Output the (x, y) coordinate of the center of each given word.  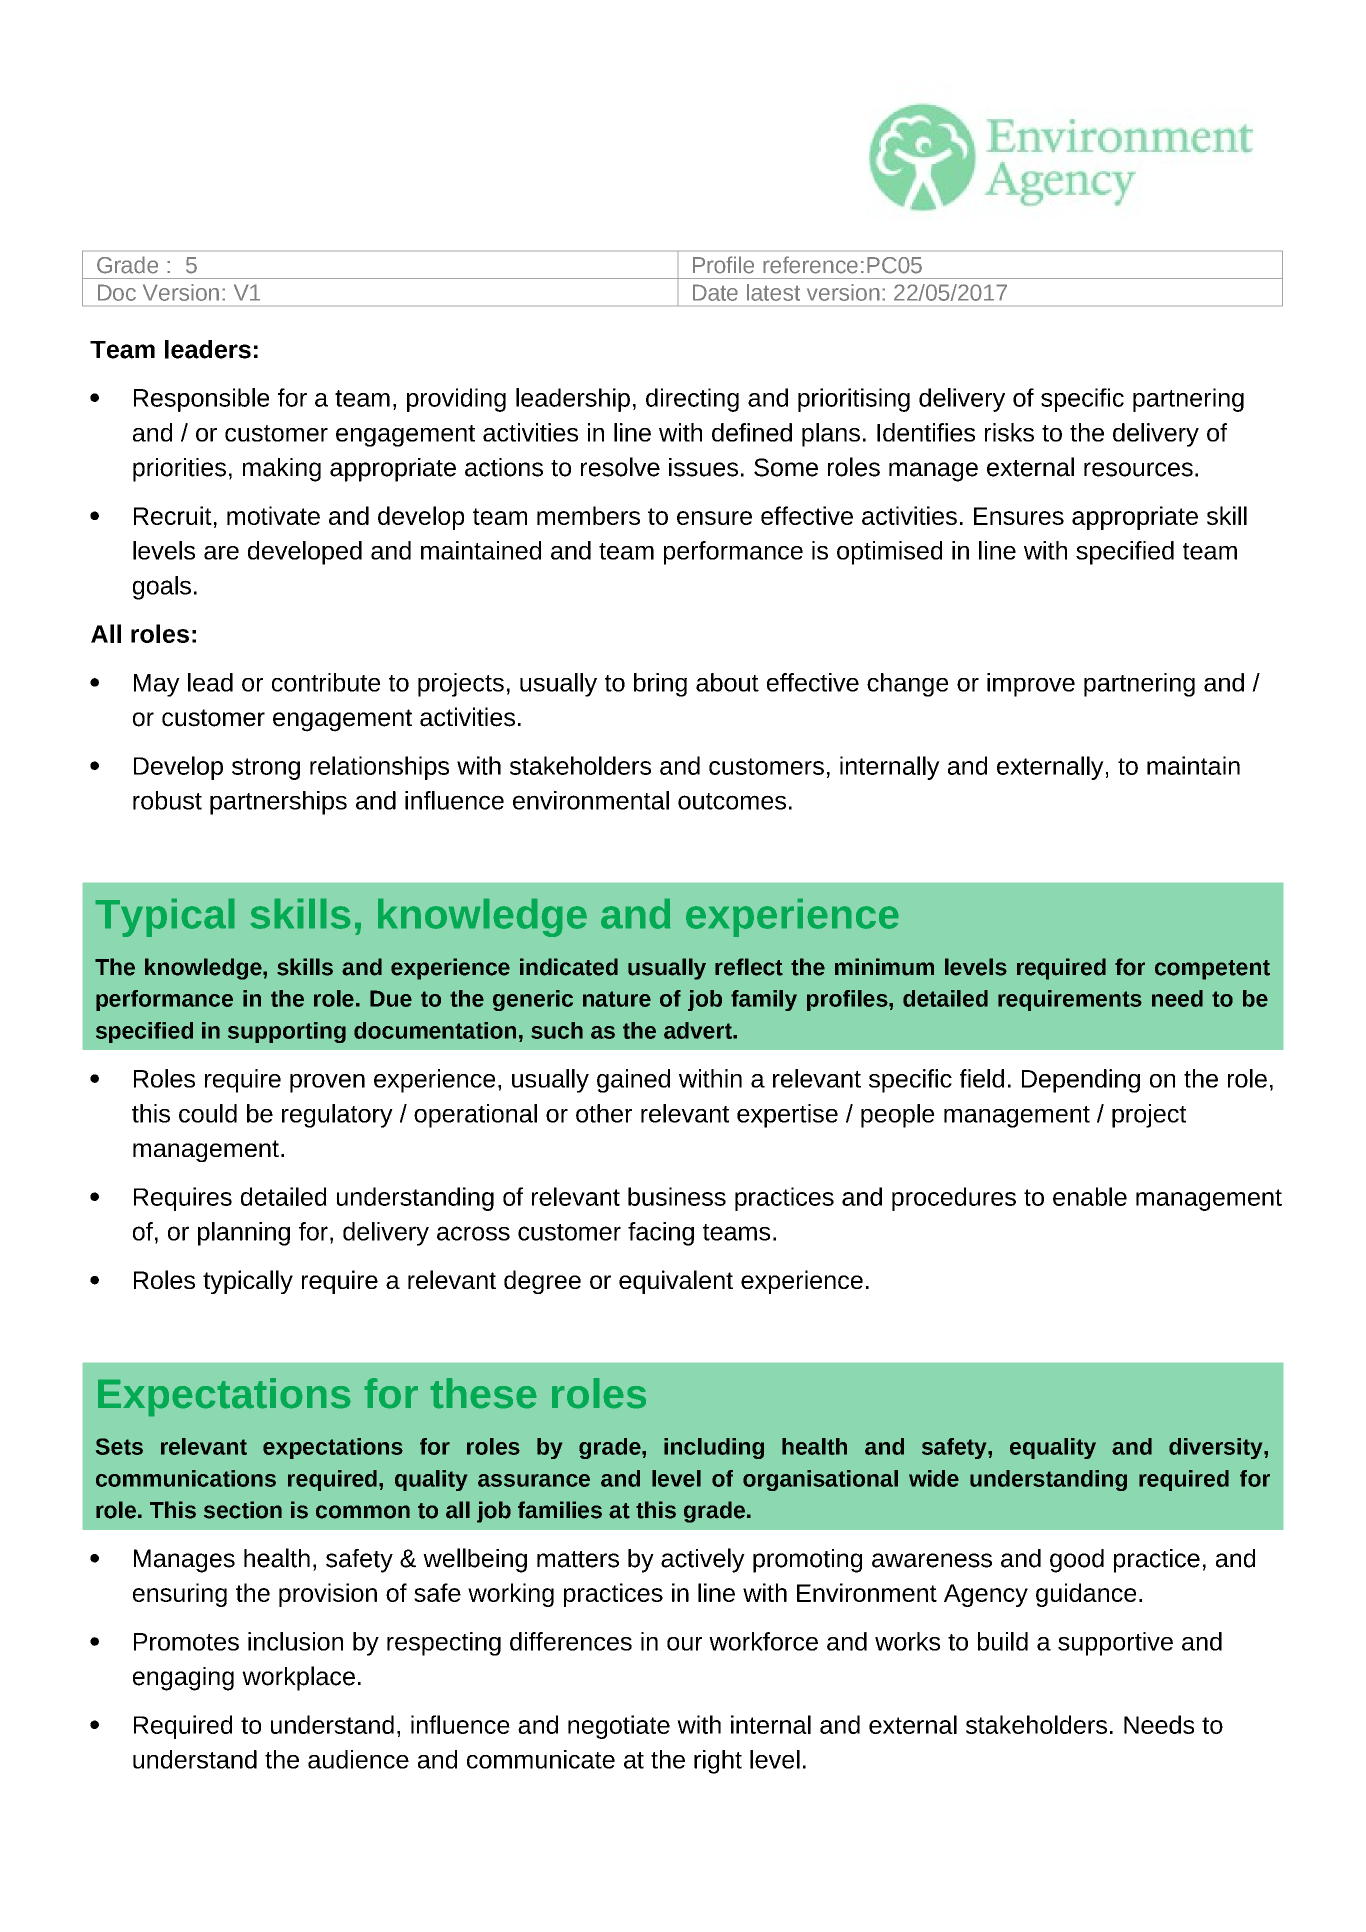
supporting (287, 1032)
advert (699, 1030)
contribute (326, 682)
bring (660, 685)
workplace (298, 1678)
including (714, 1448)
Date (715, 292)
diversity (1217, 1448)
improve (1031, 685)
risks (1009, 432)
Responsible (201, 400)
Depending (1081, 1081)
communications (186, 1478)
